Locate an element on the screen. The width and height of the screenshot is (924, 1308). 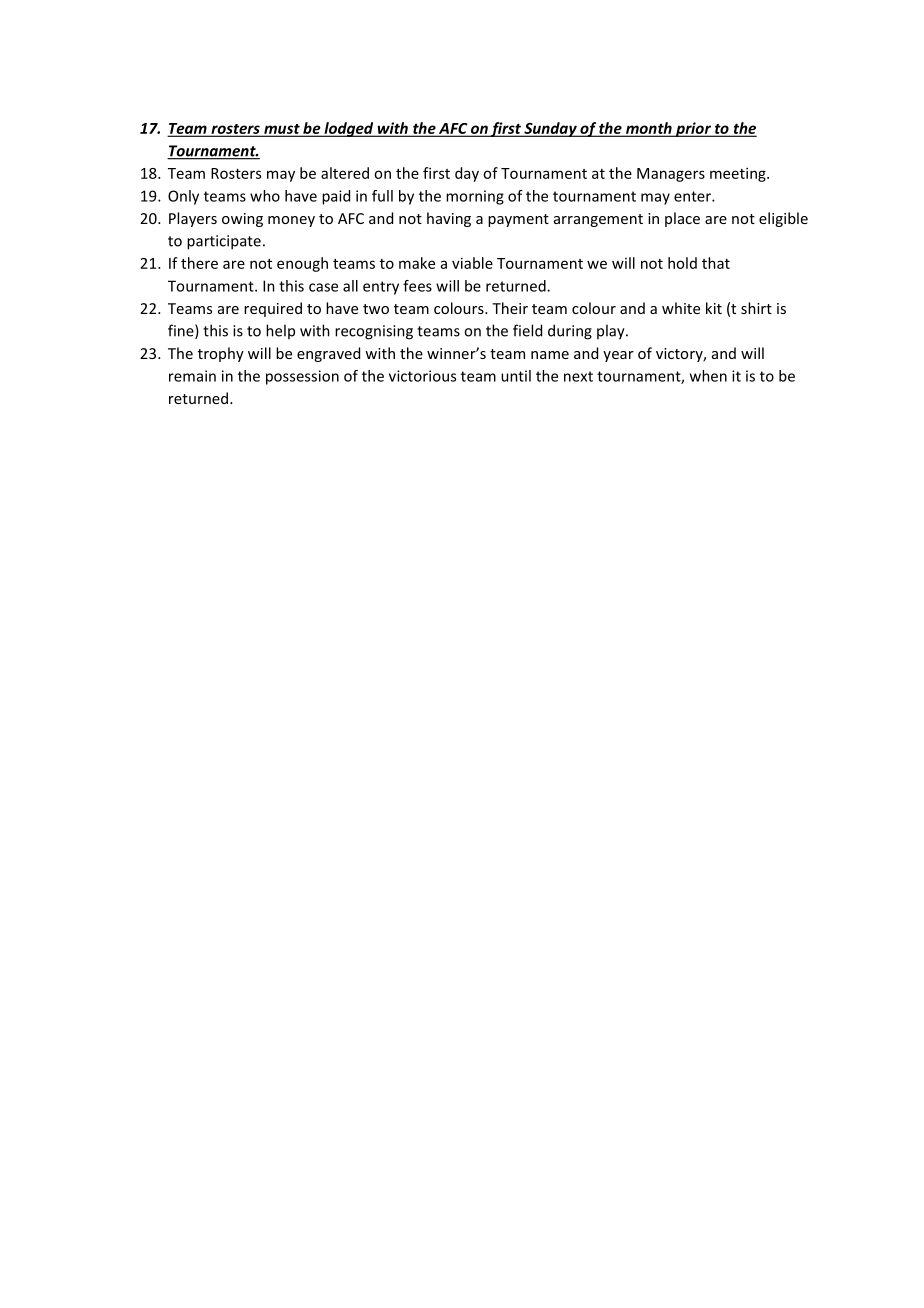
Sunday is located at coordinates (550, 129).
